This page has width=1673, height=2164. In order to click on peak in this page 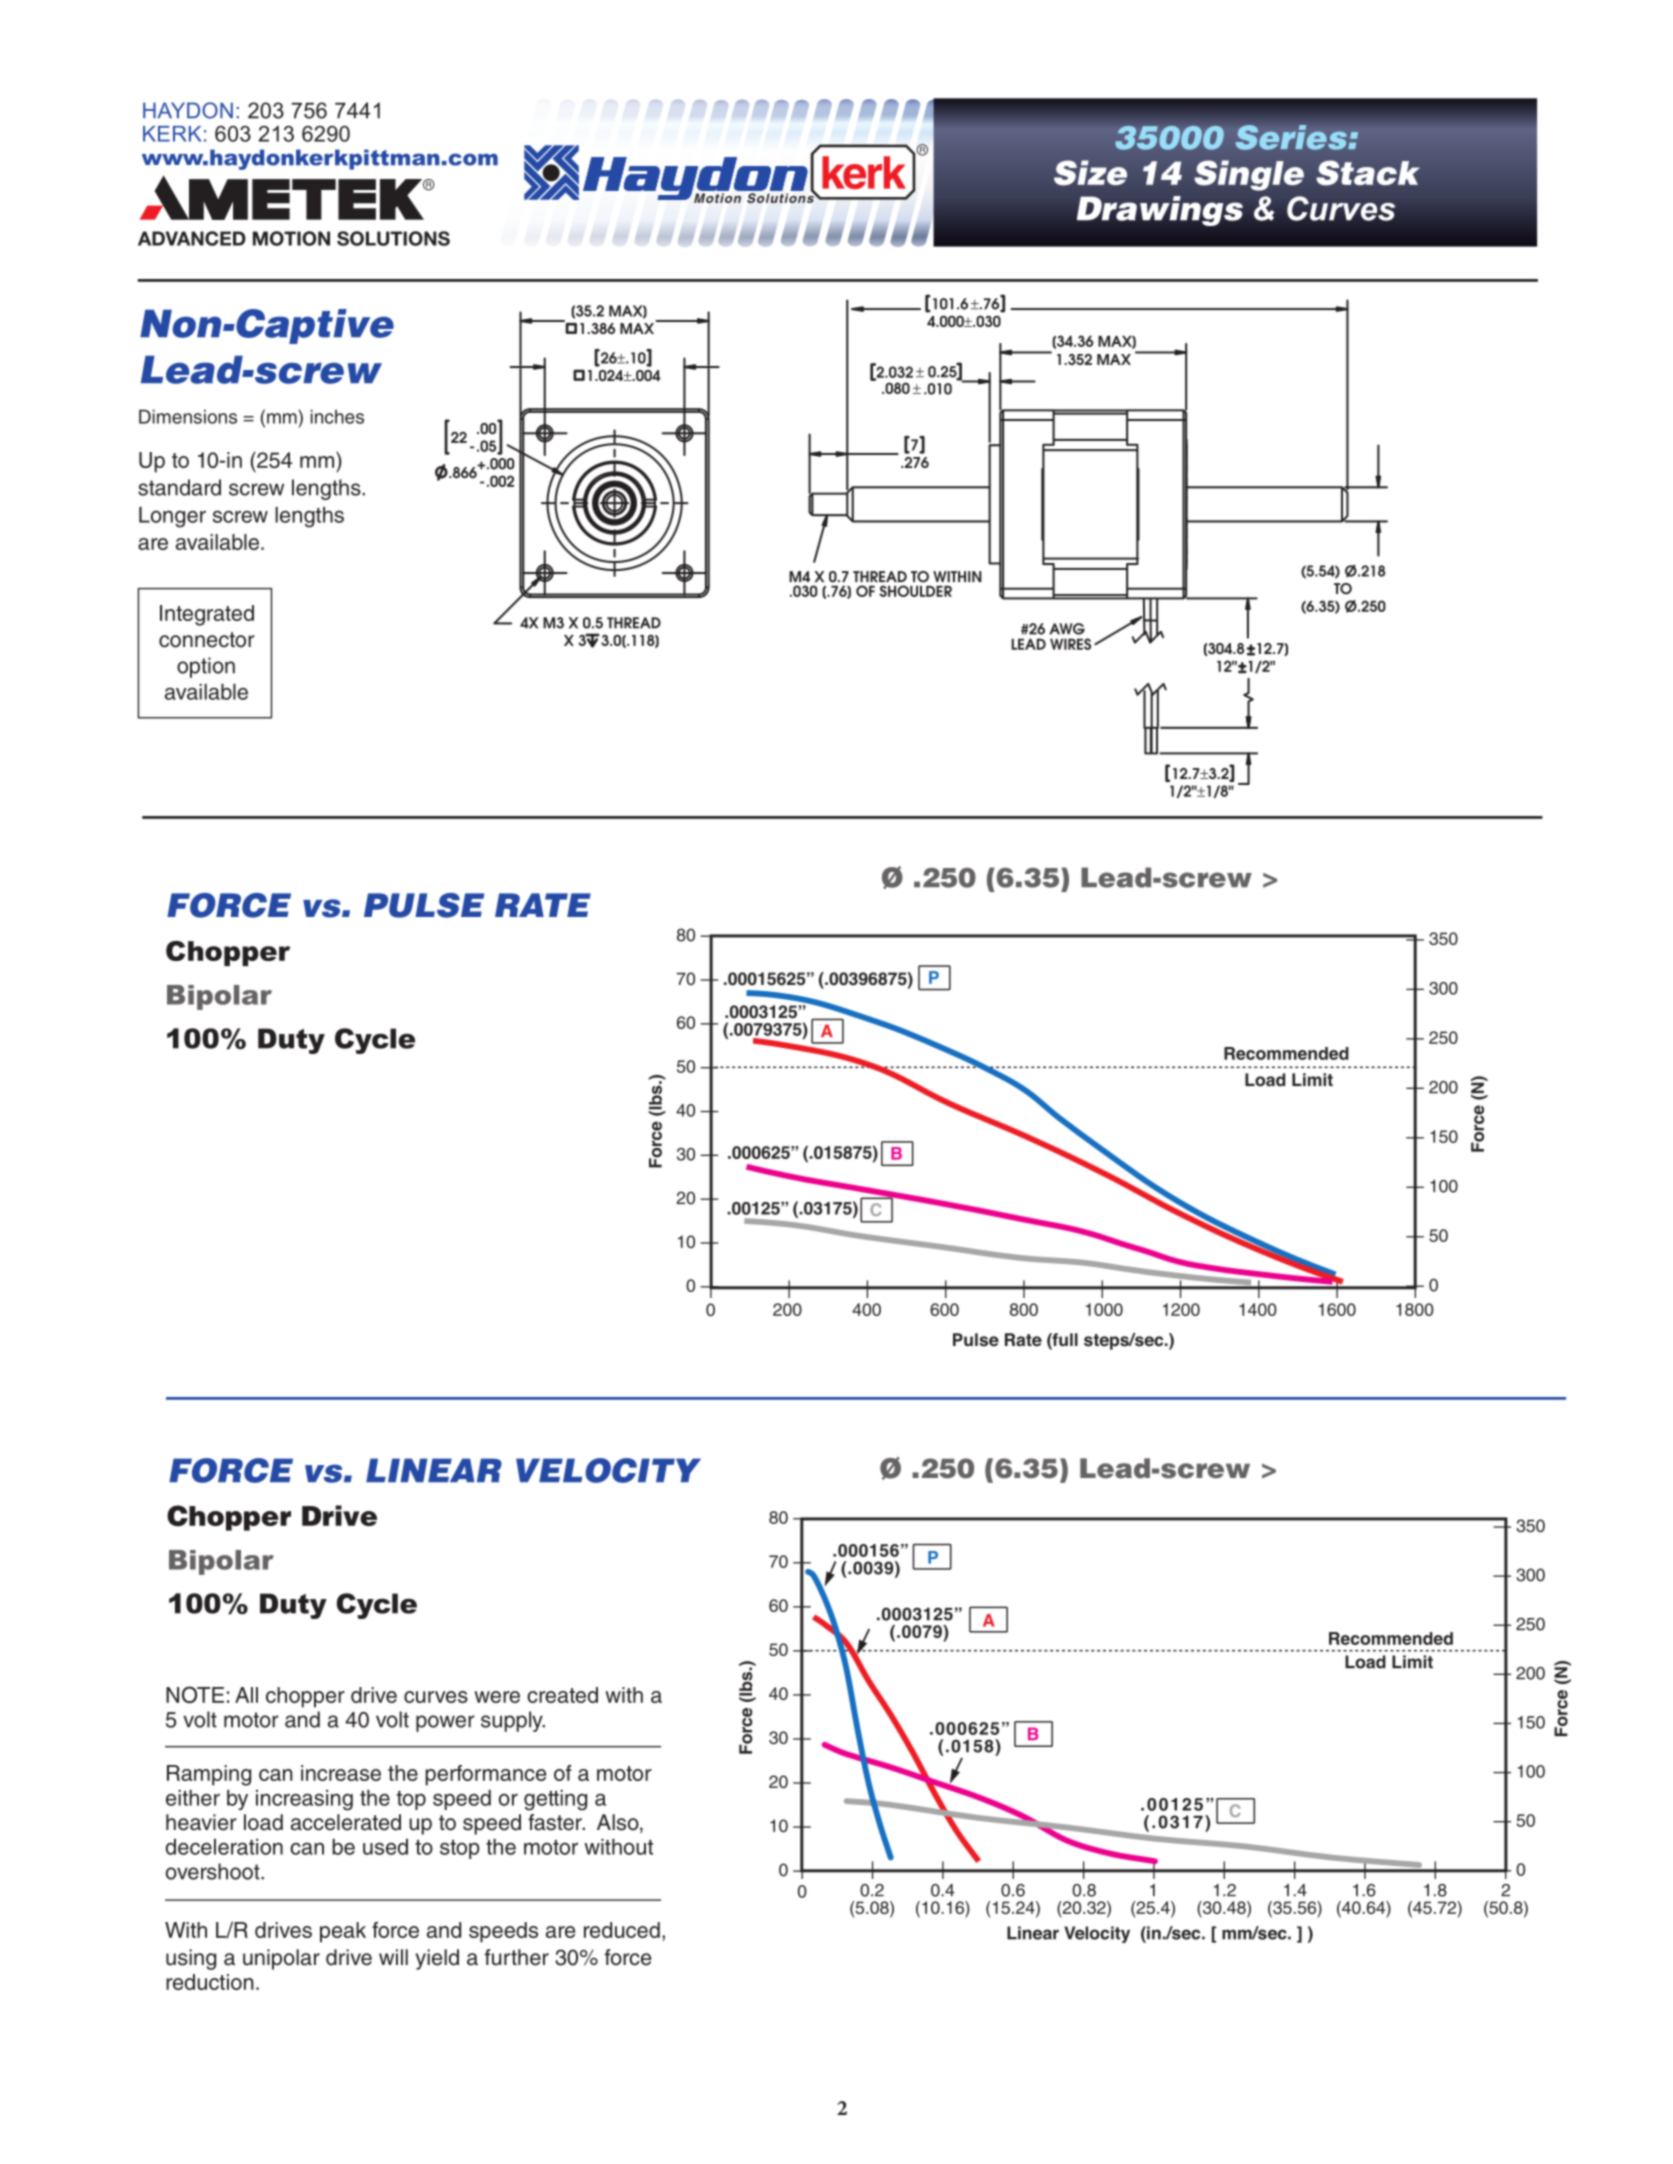, I will do `click(343, 1932)`.
